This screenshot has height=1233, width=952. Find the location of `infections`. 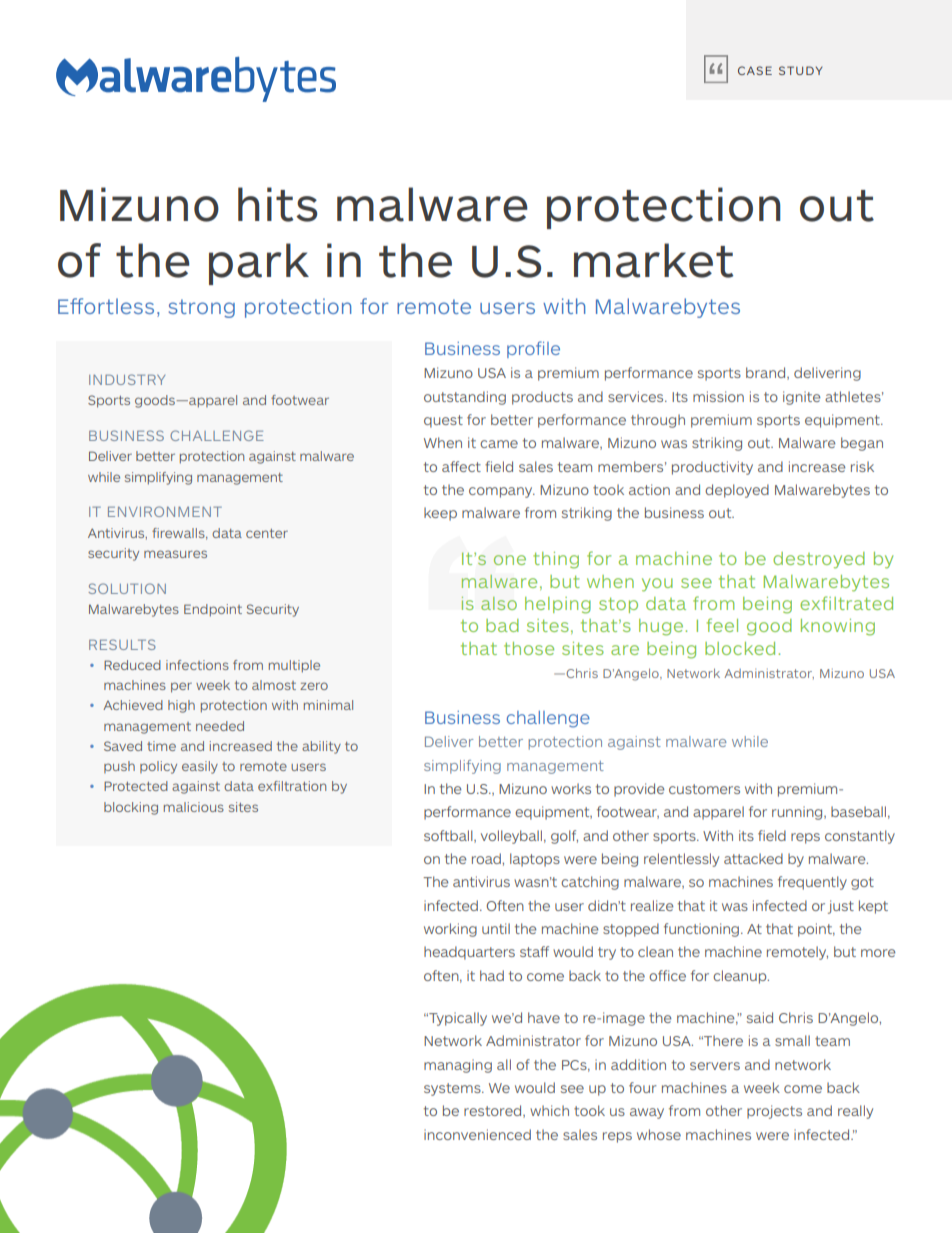

infections is located at coordinates (197, 665).
